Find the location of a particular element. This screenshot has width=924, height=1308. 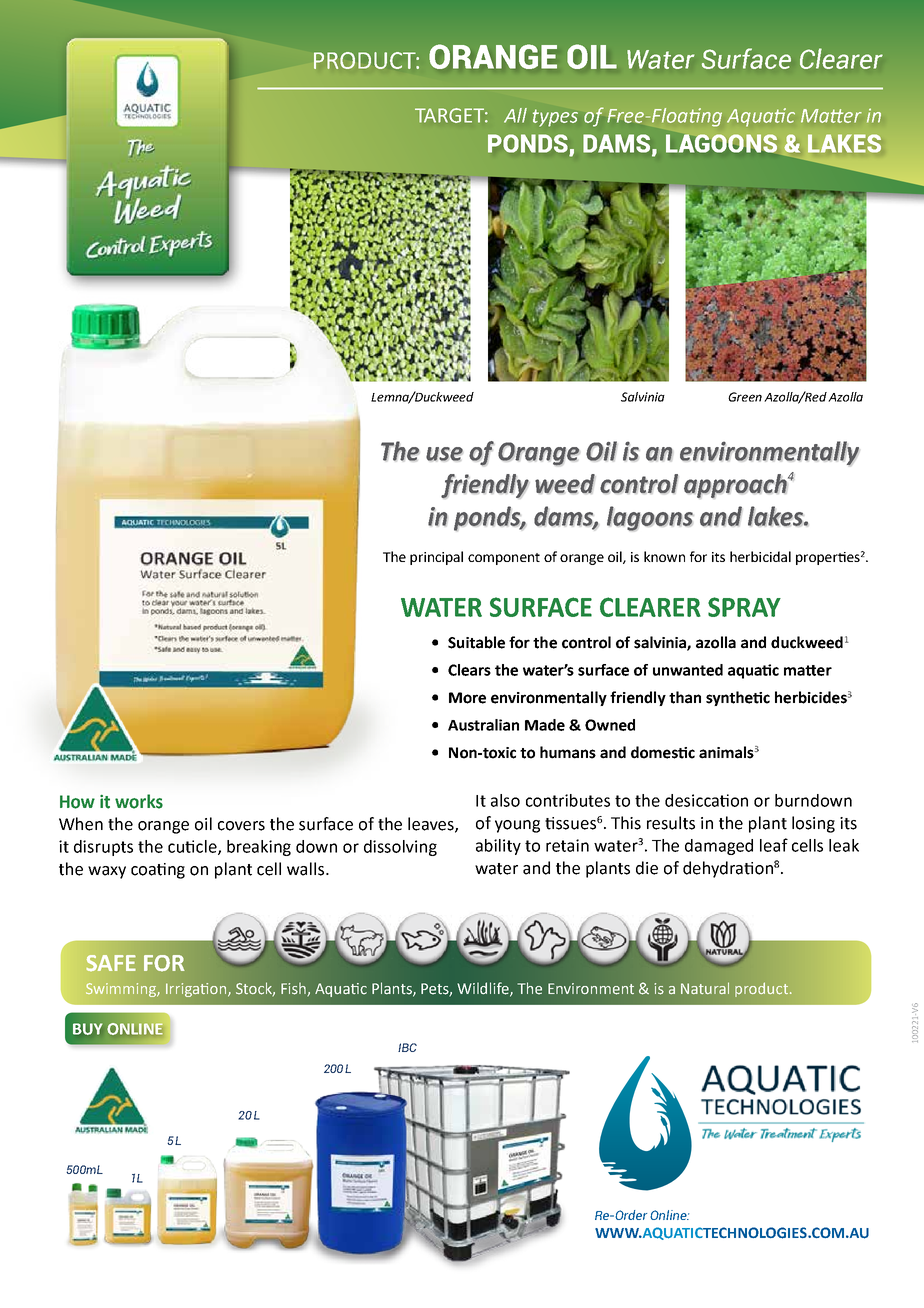

types is located at coordinates (555, 118).
